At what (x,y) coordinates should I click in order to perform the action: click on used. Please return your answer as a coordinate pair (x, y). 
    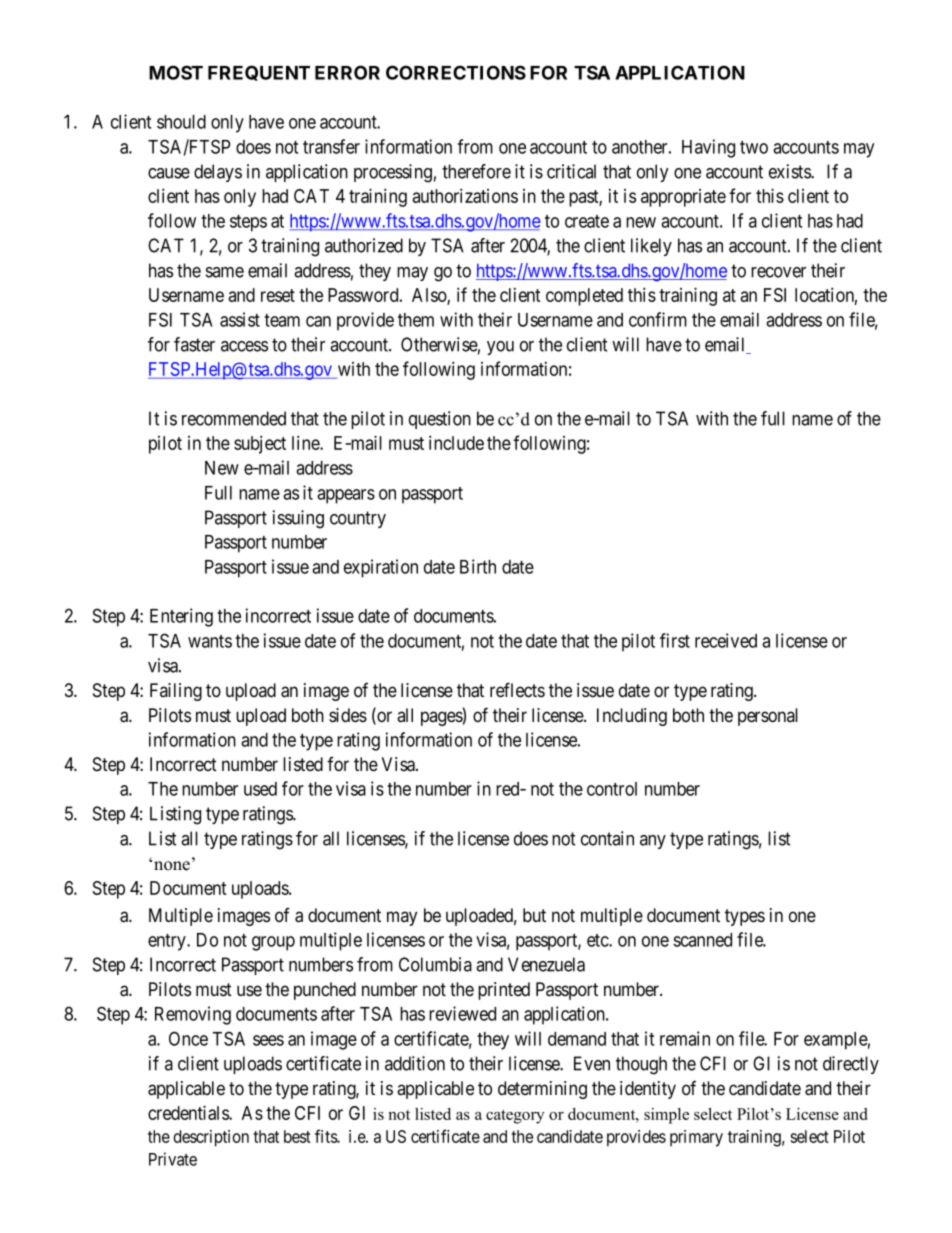
    Looking at the image, I should click on (260, 789).
